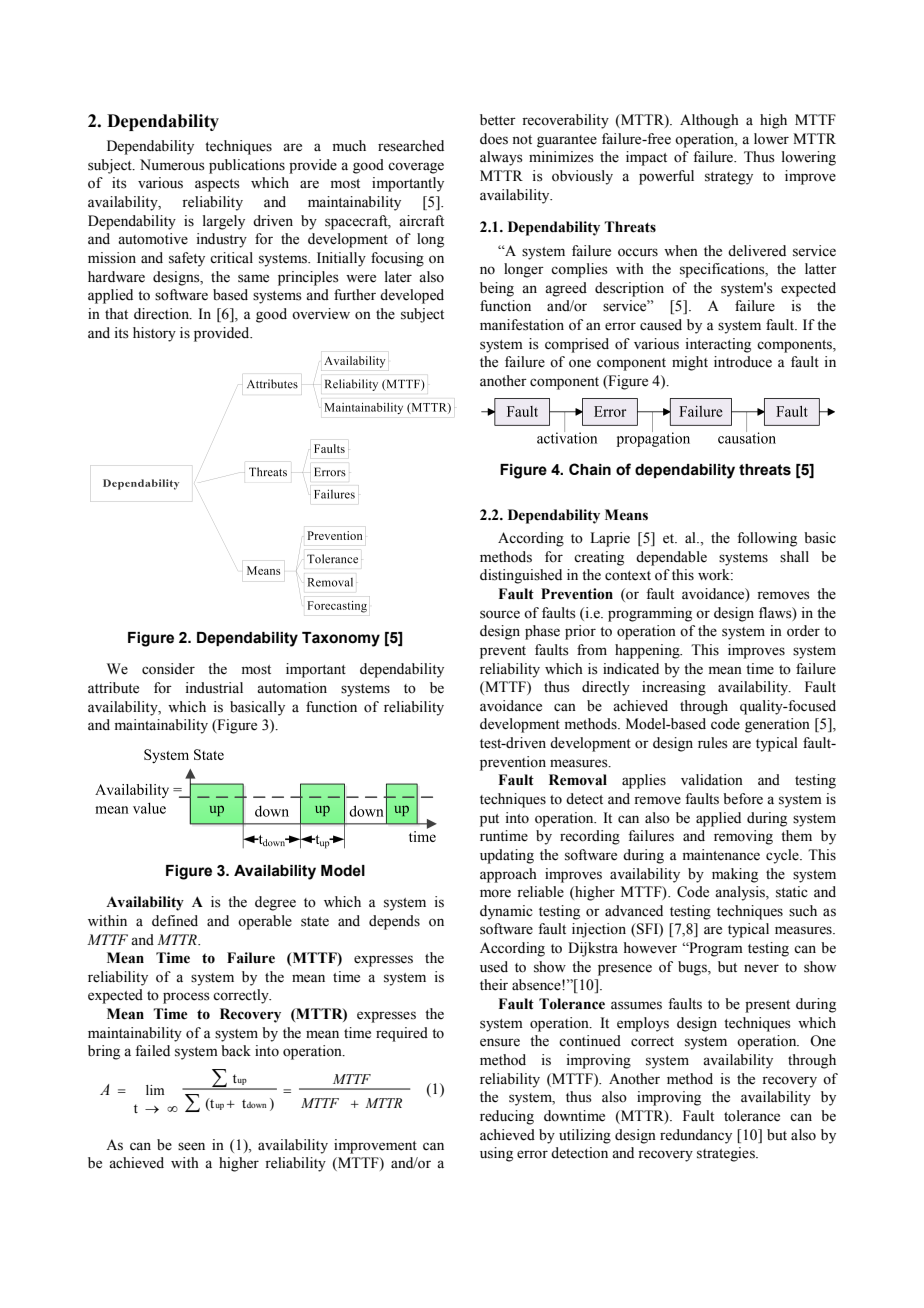  Describe the element at coordinates (713, 743) in the image. I see `rules` at that location.
